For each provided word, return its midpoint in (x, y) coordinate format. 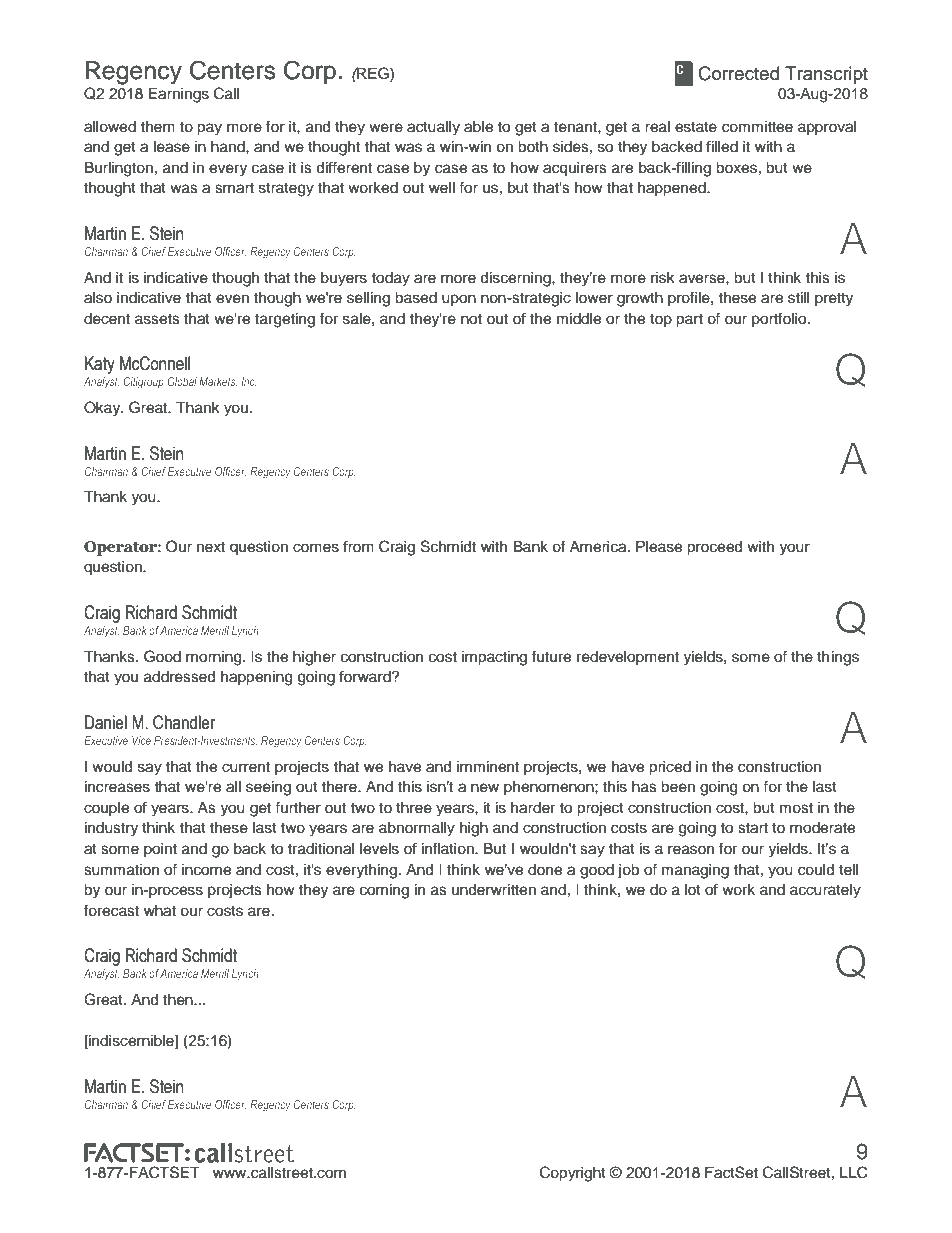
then (179, 1000)
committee (757, 127)
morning (215, 658)
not (471, 319)
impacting (494, 658)
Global (182, 381)
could (816, 870)
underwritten (494, 890)
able (478, 127)
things (838, 658)
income (206, 870)
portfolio (780, 319)
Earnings (179, 95)
